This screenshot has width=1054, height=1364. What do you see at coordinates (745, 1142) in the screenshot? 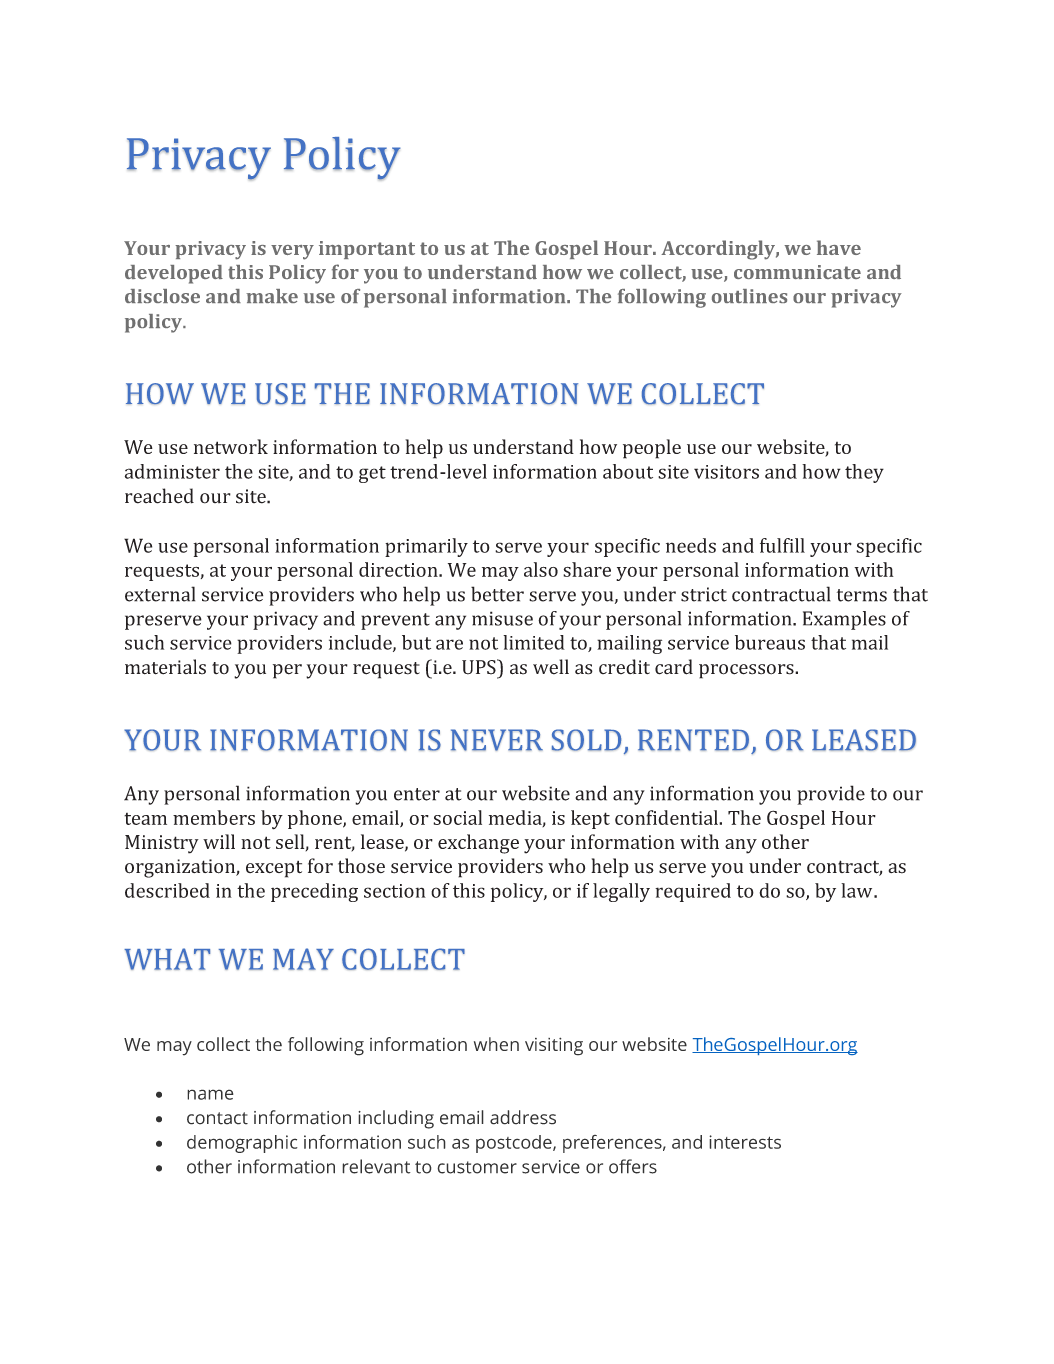
I see `interests` at bounding box center [745, 1142].
